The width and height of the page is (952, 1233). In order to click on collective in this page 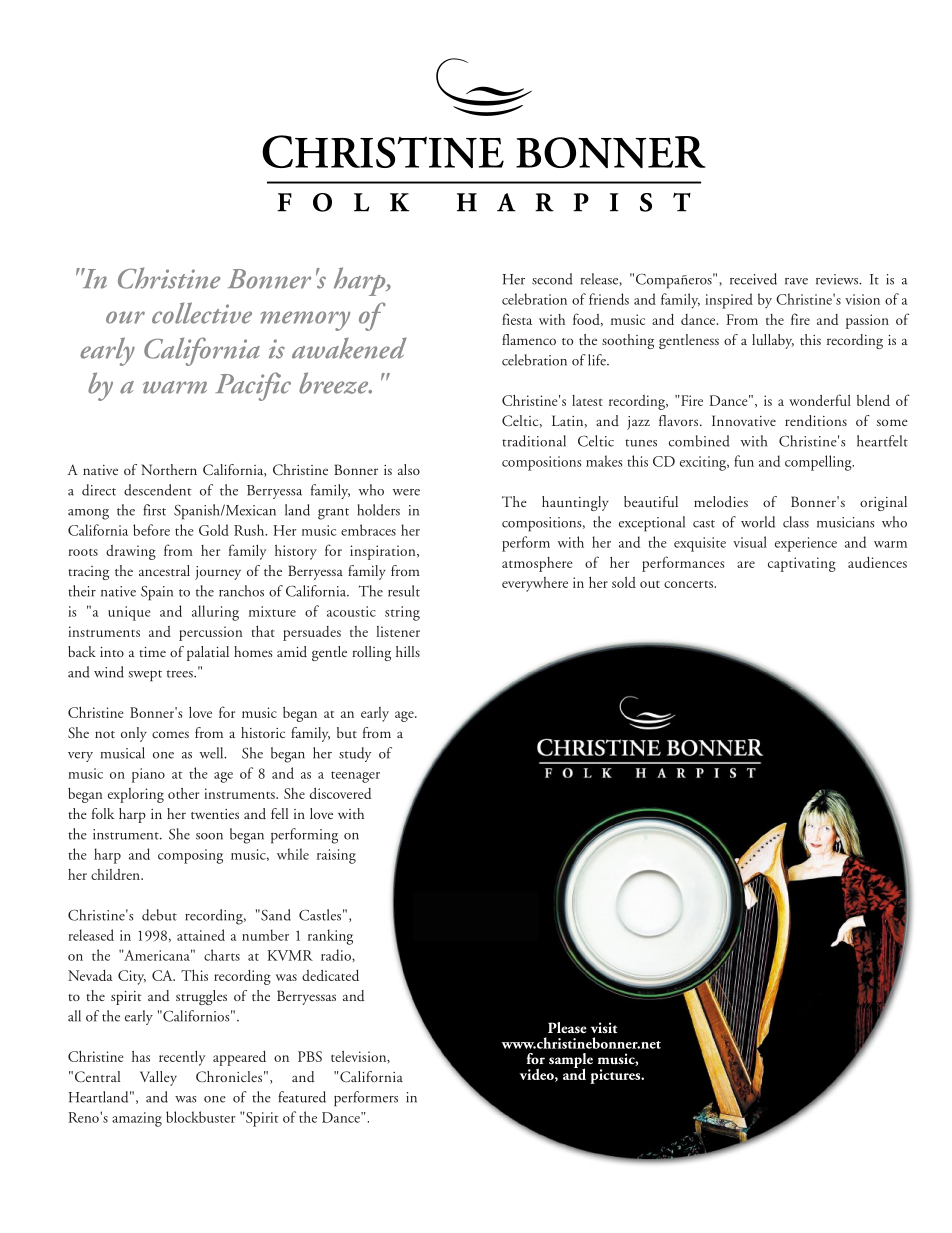, I will do `click(202, 313)`.
